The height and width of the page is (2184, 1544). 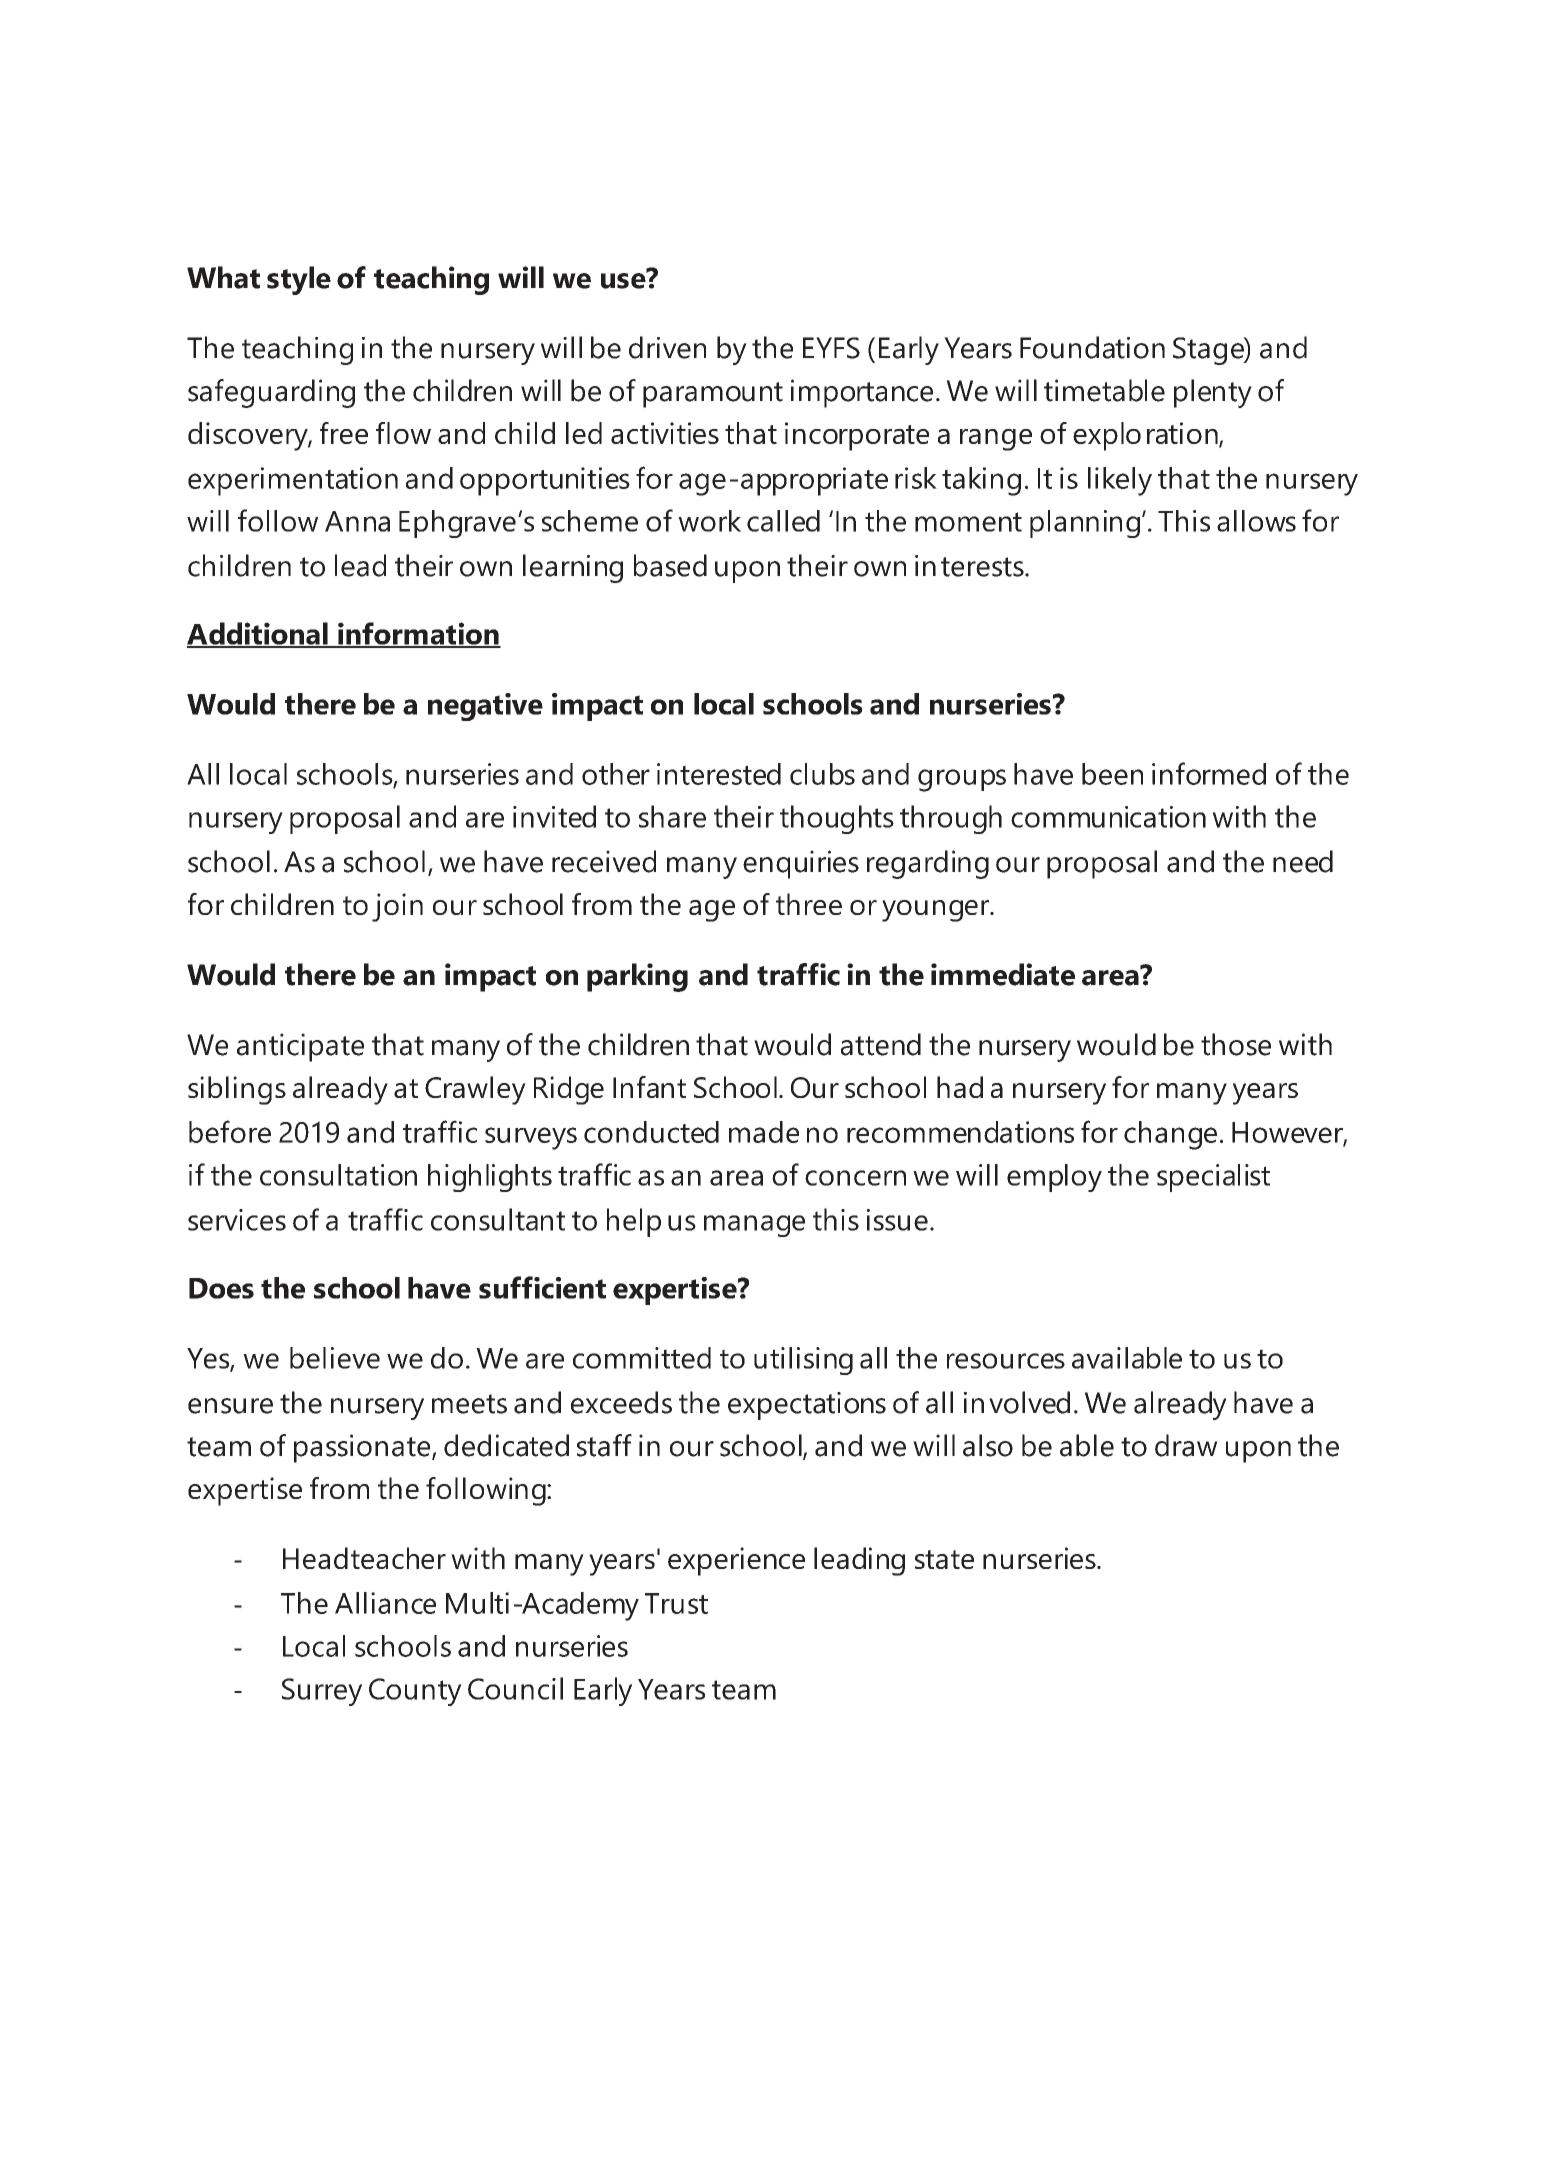 I want to click on parking, so click(x=637, y=977).
